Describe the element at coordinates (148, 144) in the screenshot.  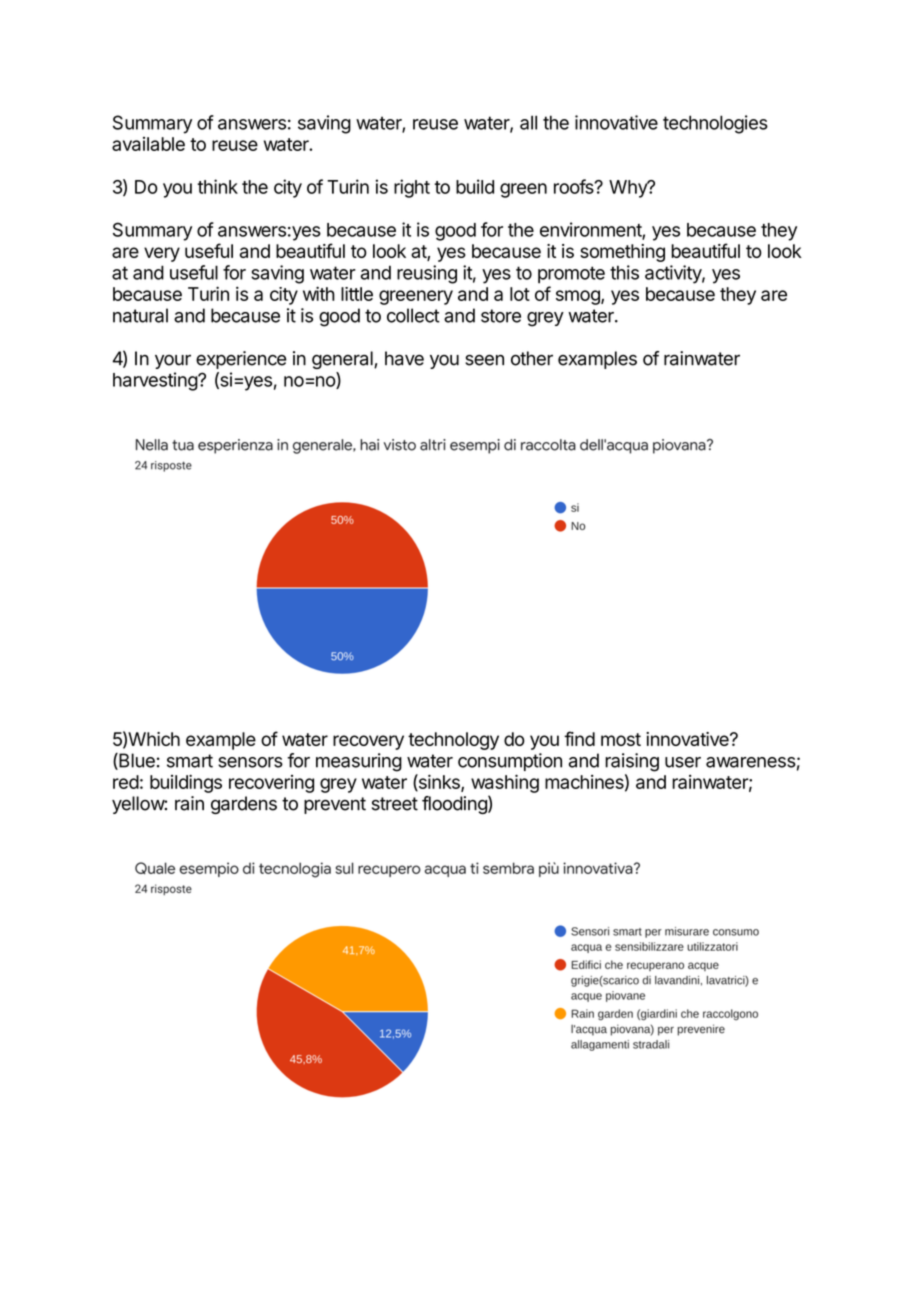
I see `available` at that location.
